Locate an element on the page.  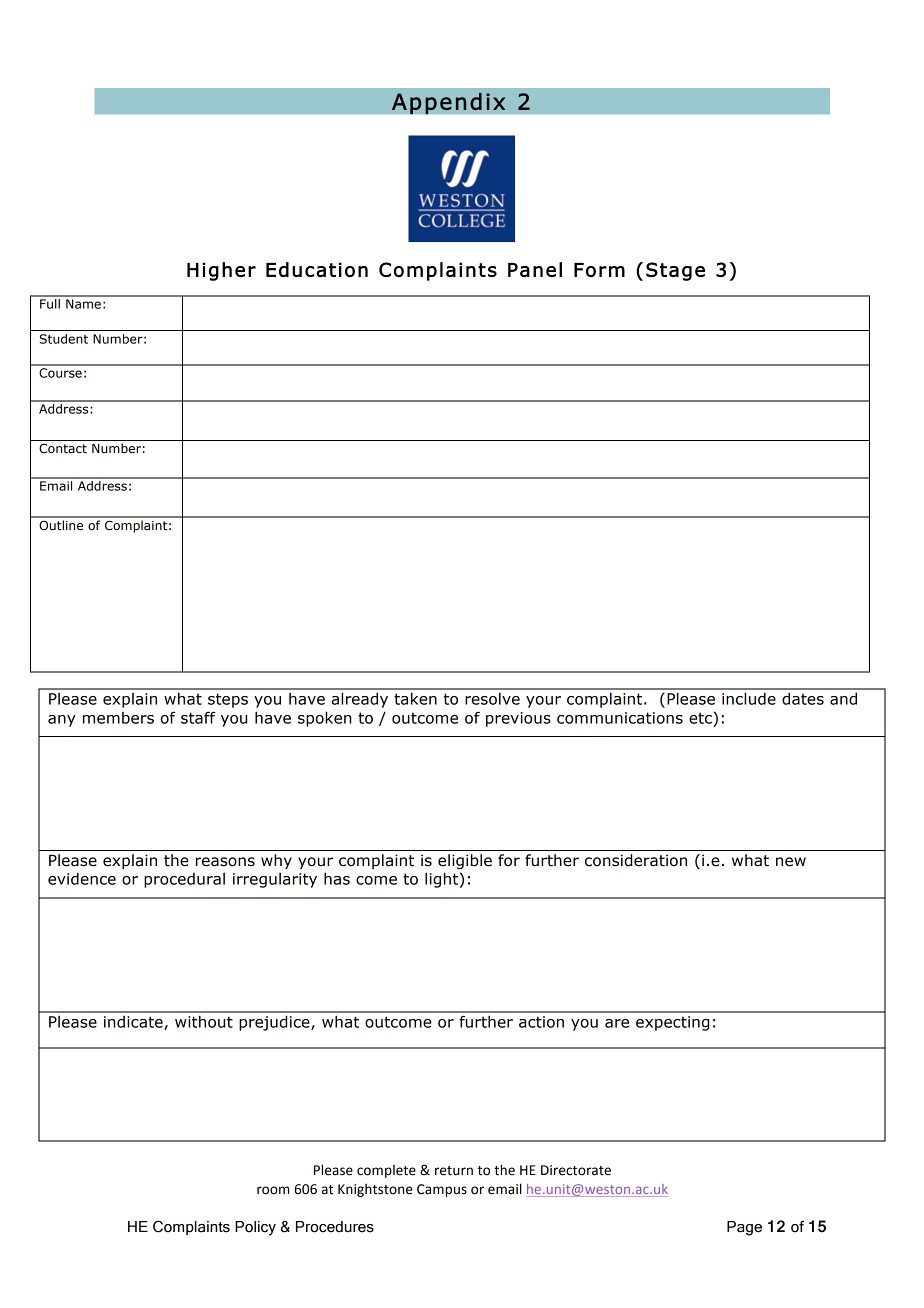
members is located at coordinates (118, 718).
